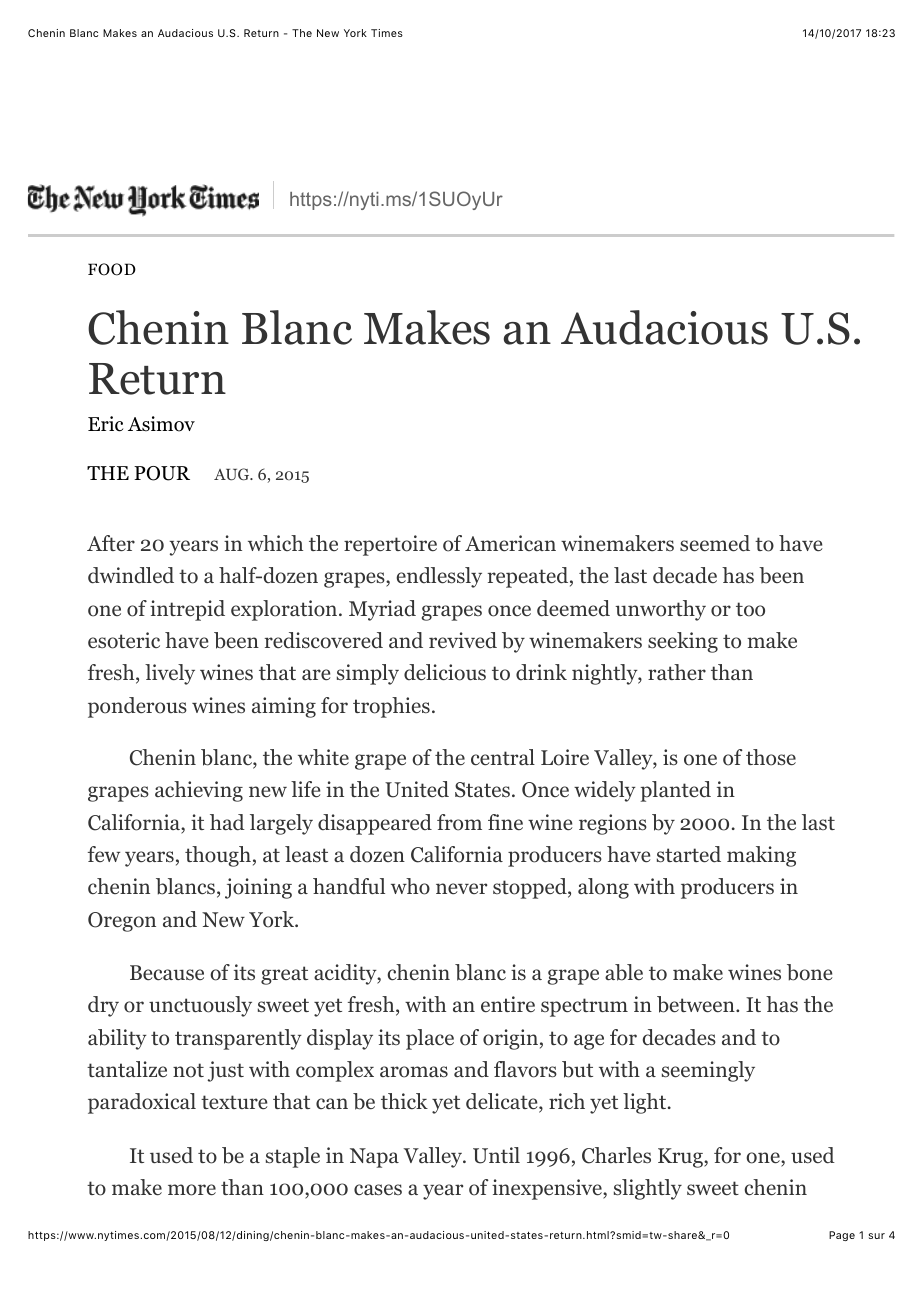 This screenshot has width=924, height=1308. Describe the element at coordinates (842, 1236) in the screenshot. I see `Page` at that location.
